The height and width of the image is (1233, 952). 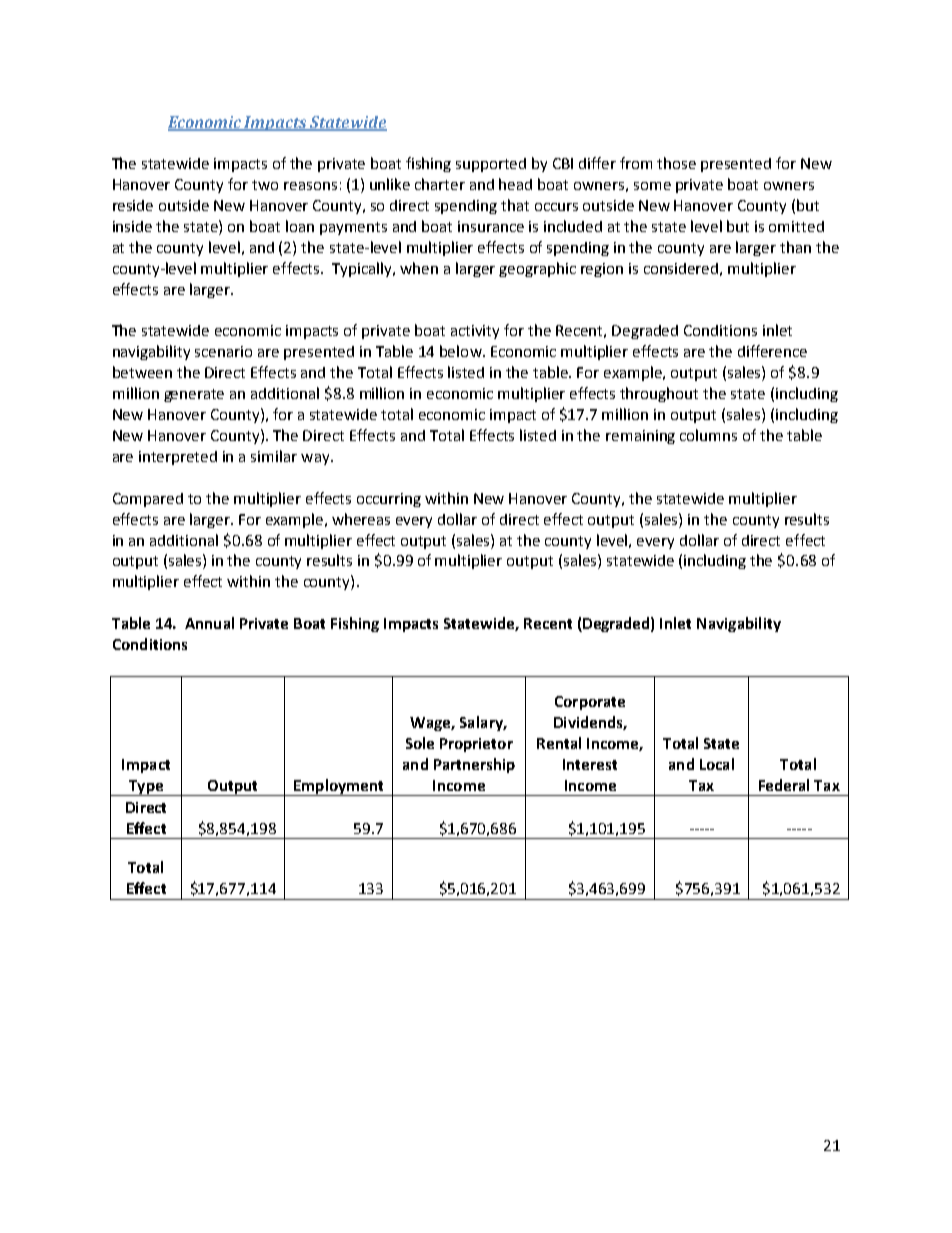 I want to click on Annual, so click(x=209, y=623).
